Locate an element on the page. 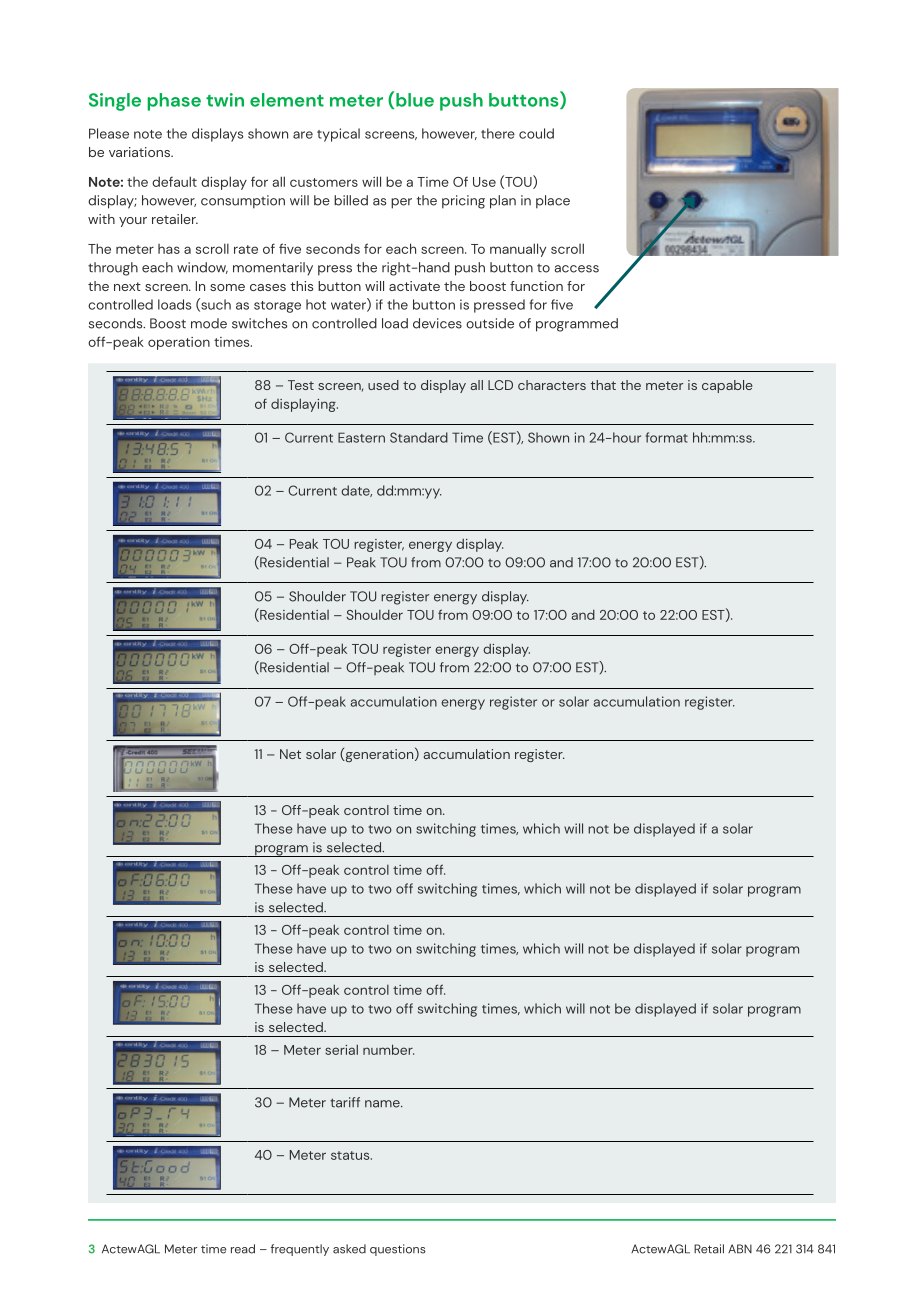 This image has height=1308, width=924. phase is located at coordinates (174, 102).
